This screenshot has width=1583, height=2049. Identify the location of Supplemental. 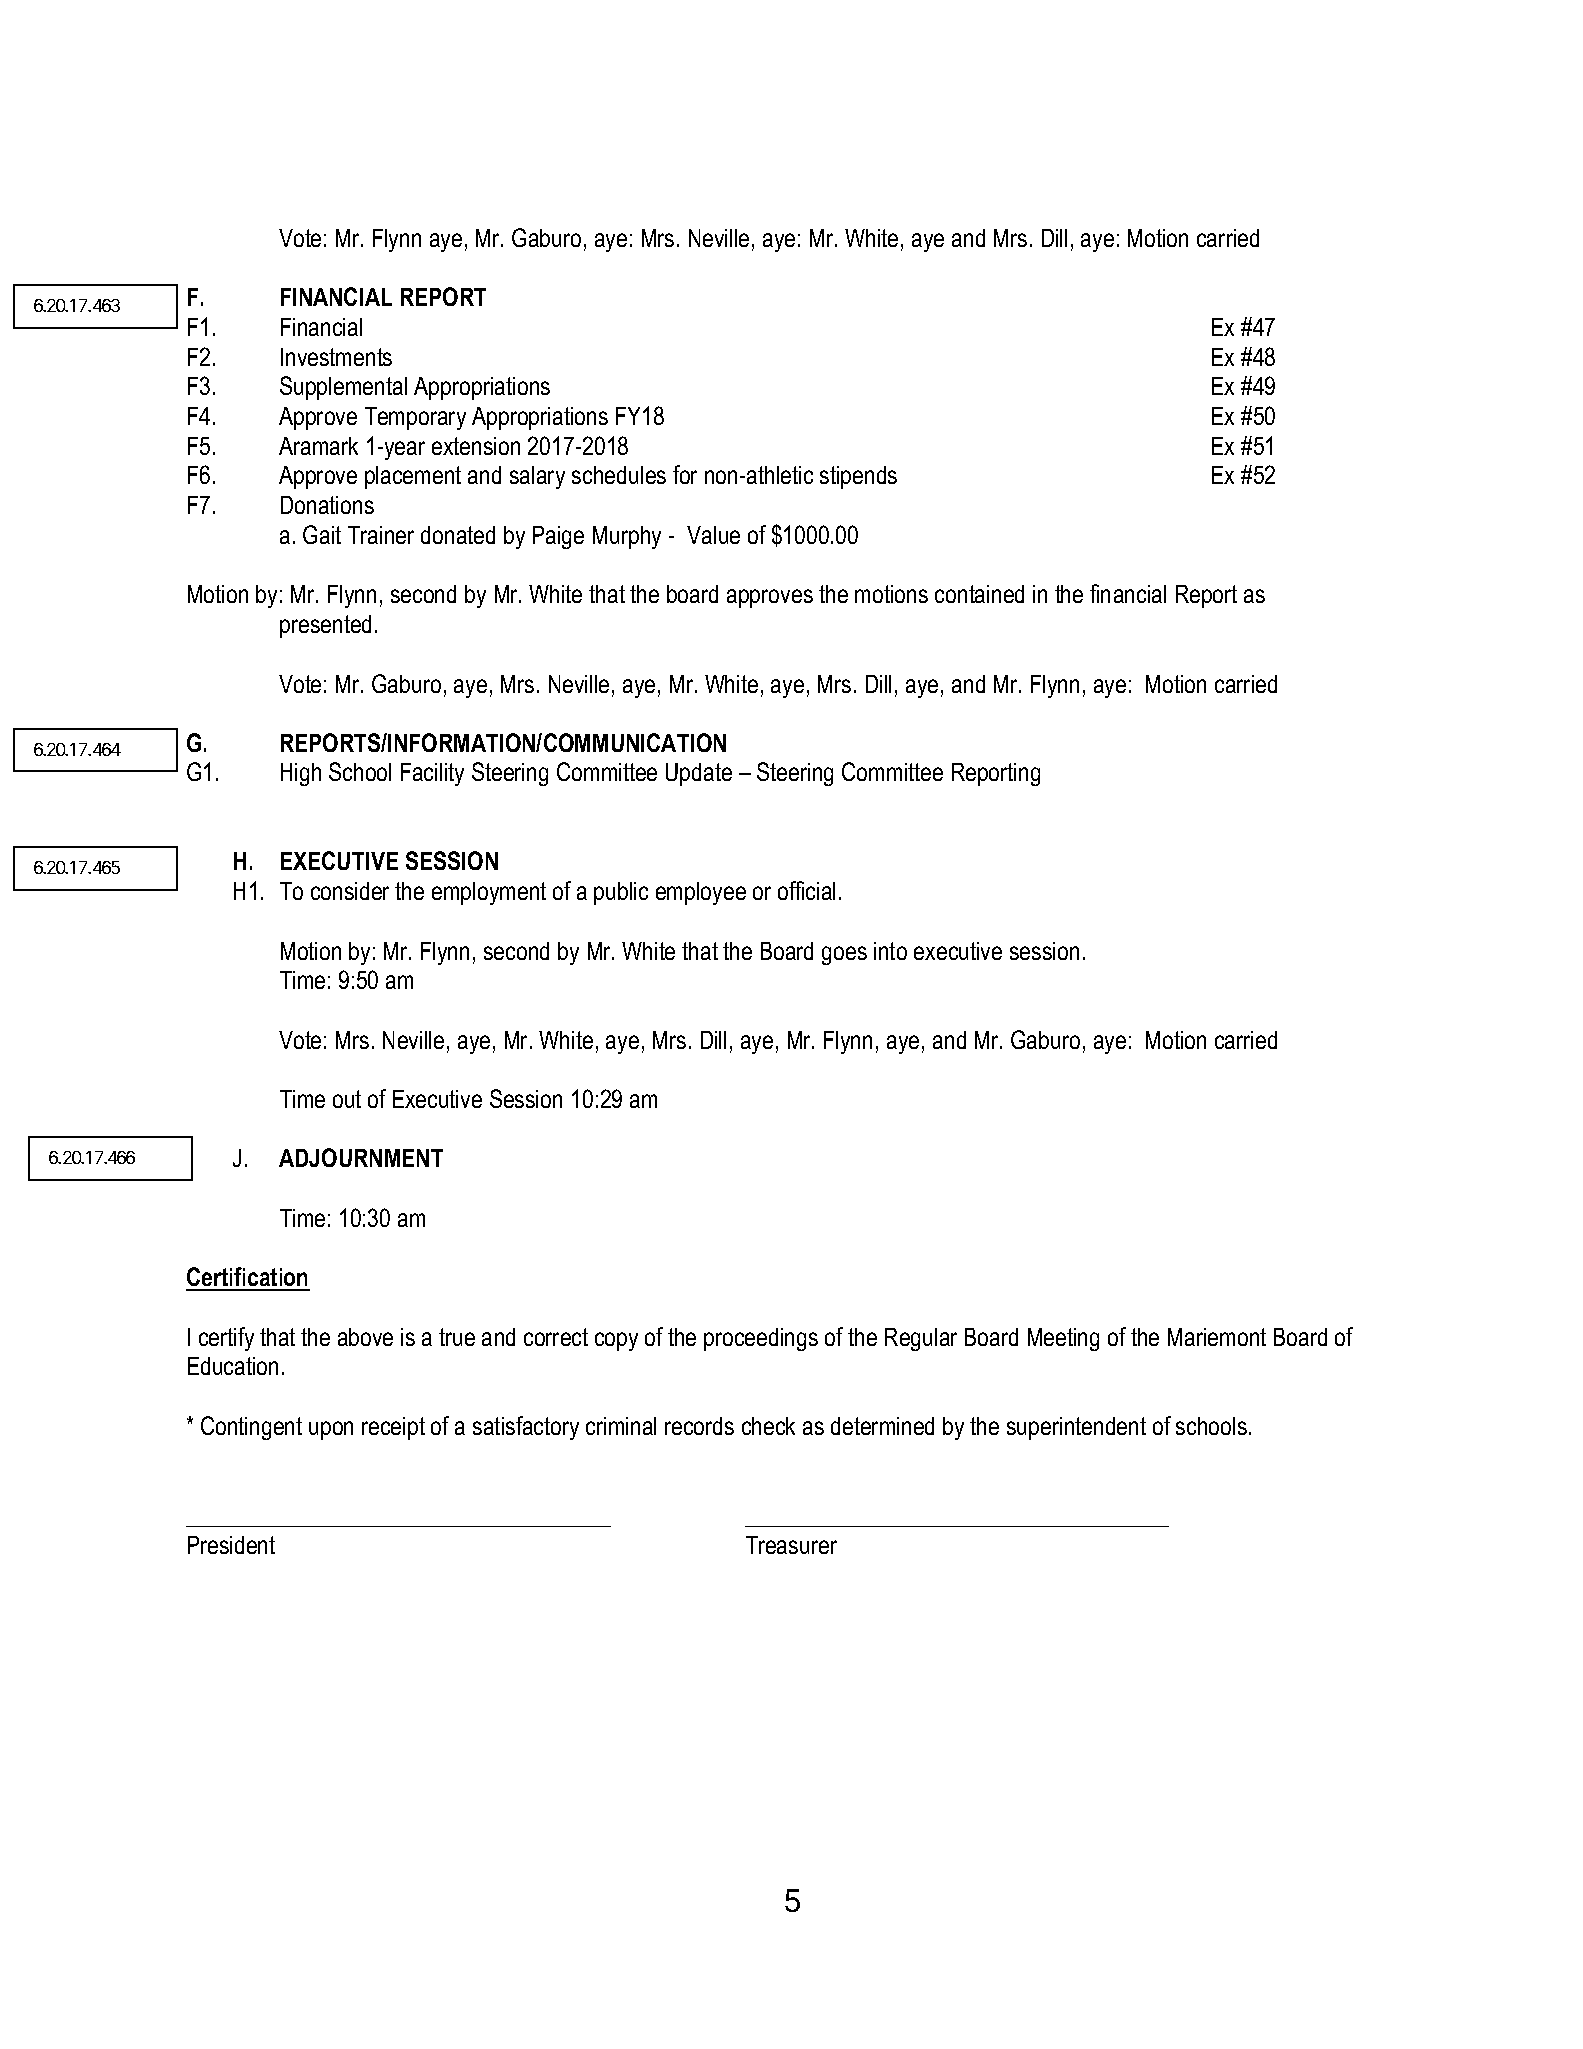
(343, 388).
